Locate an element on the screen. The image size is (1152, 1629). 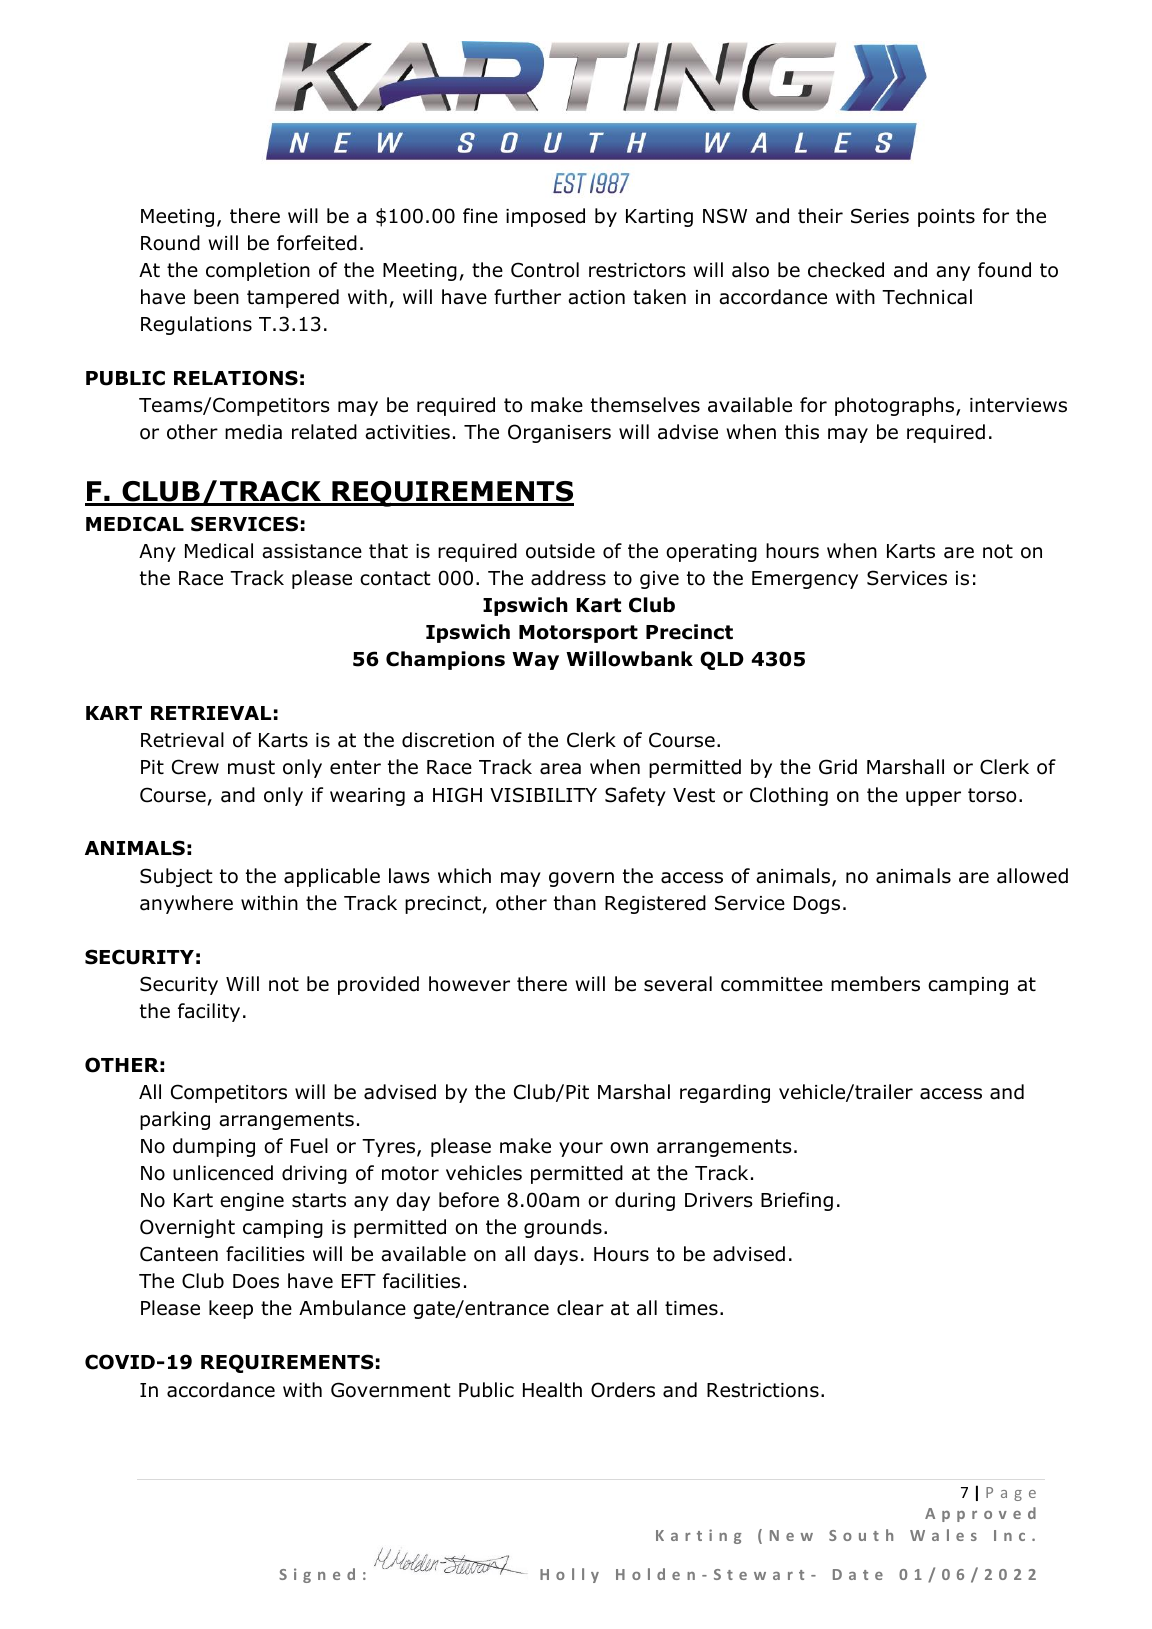
Safety is located at coordinates (635, 796).
